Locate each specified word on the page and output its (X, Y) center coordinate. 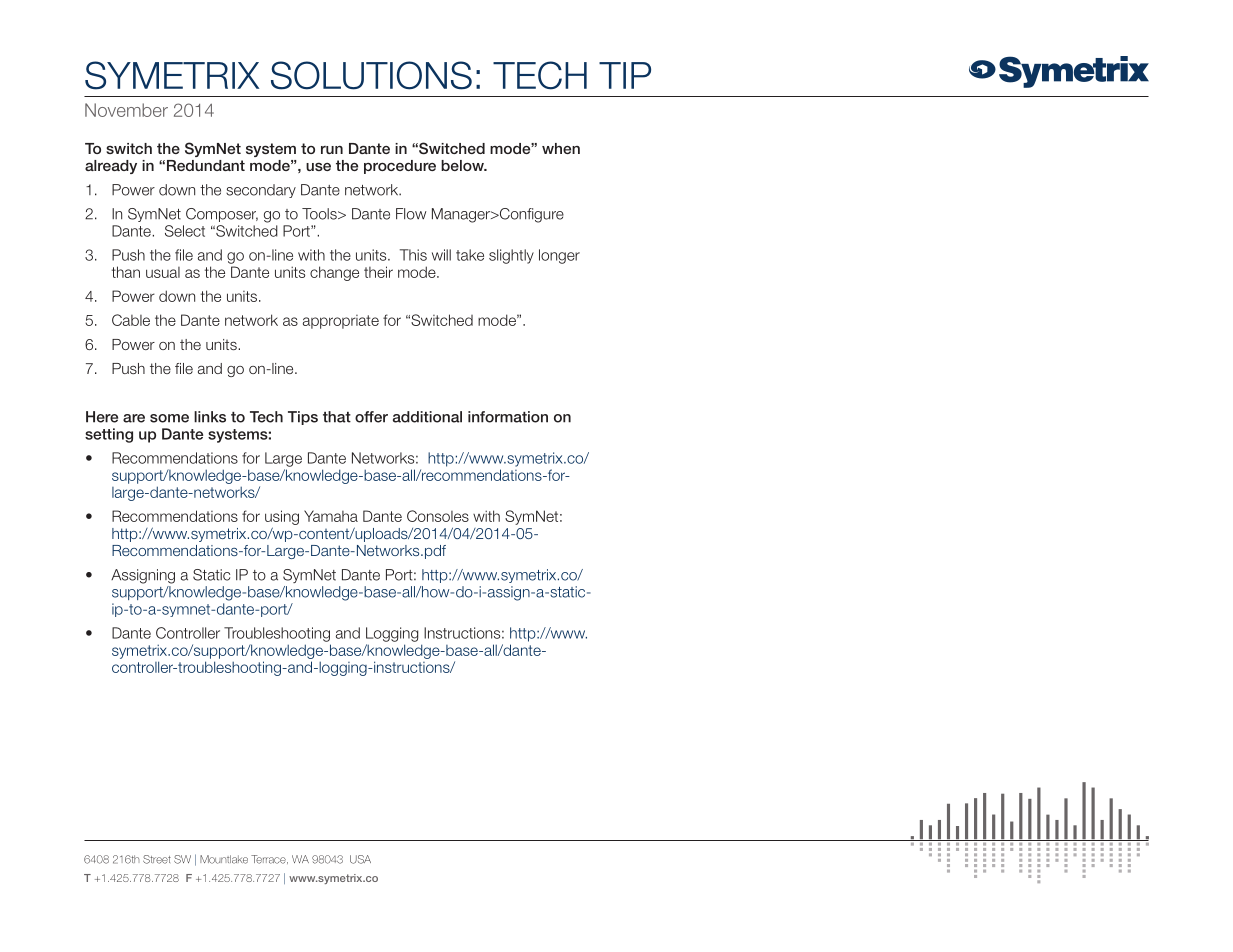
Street (157, 859)
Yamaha (331, 516)
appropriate (341, 322)
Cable (131, 320)
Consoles (438, 516)
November (126, 110)
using (282, 519)
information (508, 417)
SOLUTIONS (371, 75)
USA (360, 859)
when (561, 148)
